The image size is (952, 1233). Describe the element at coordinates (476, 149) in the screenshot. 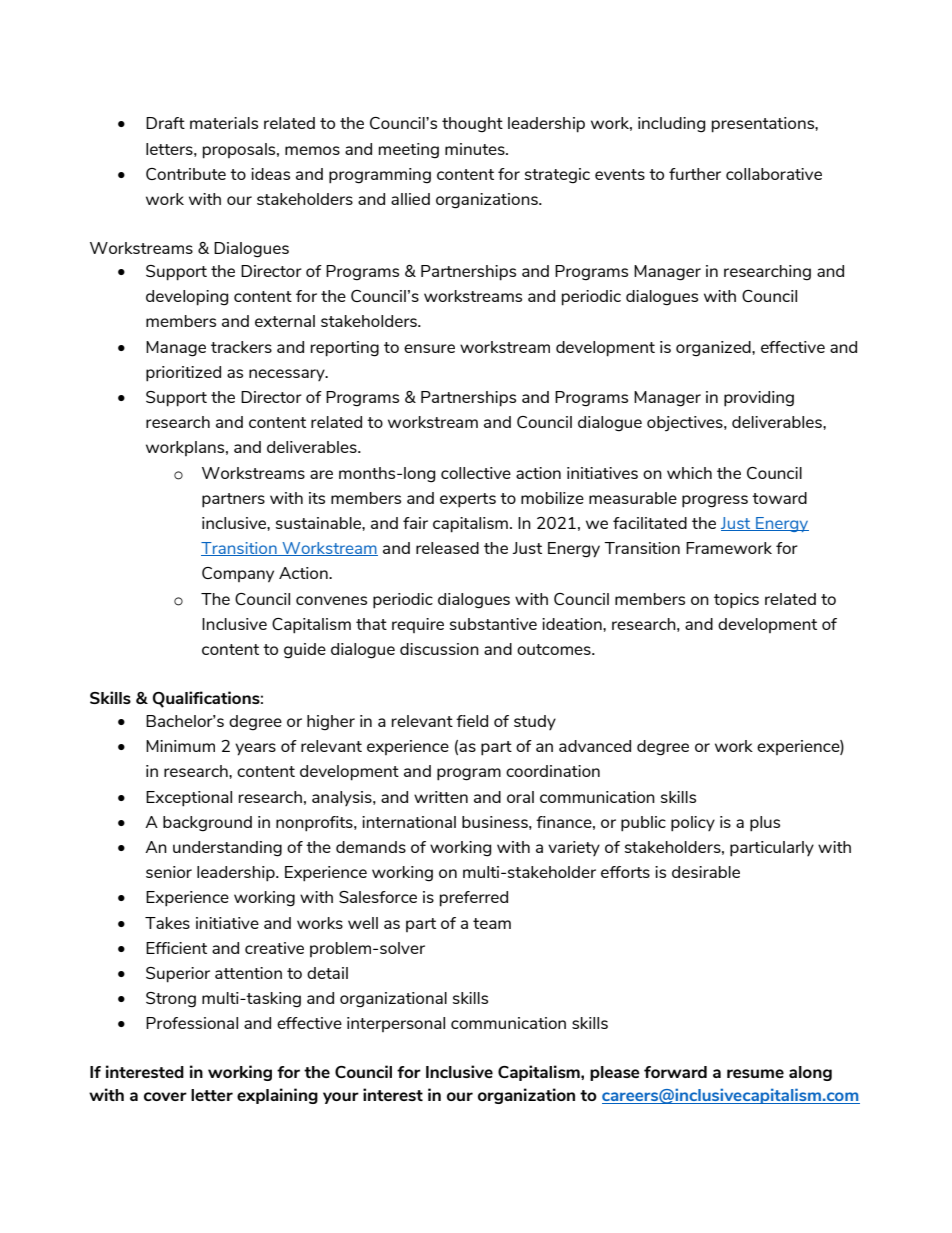

I see `minutes` at that location.
